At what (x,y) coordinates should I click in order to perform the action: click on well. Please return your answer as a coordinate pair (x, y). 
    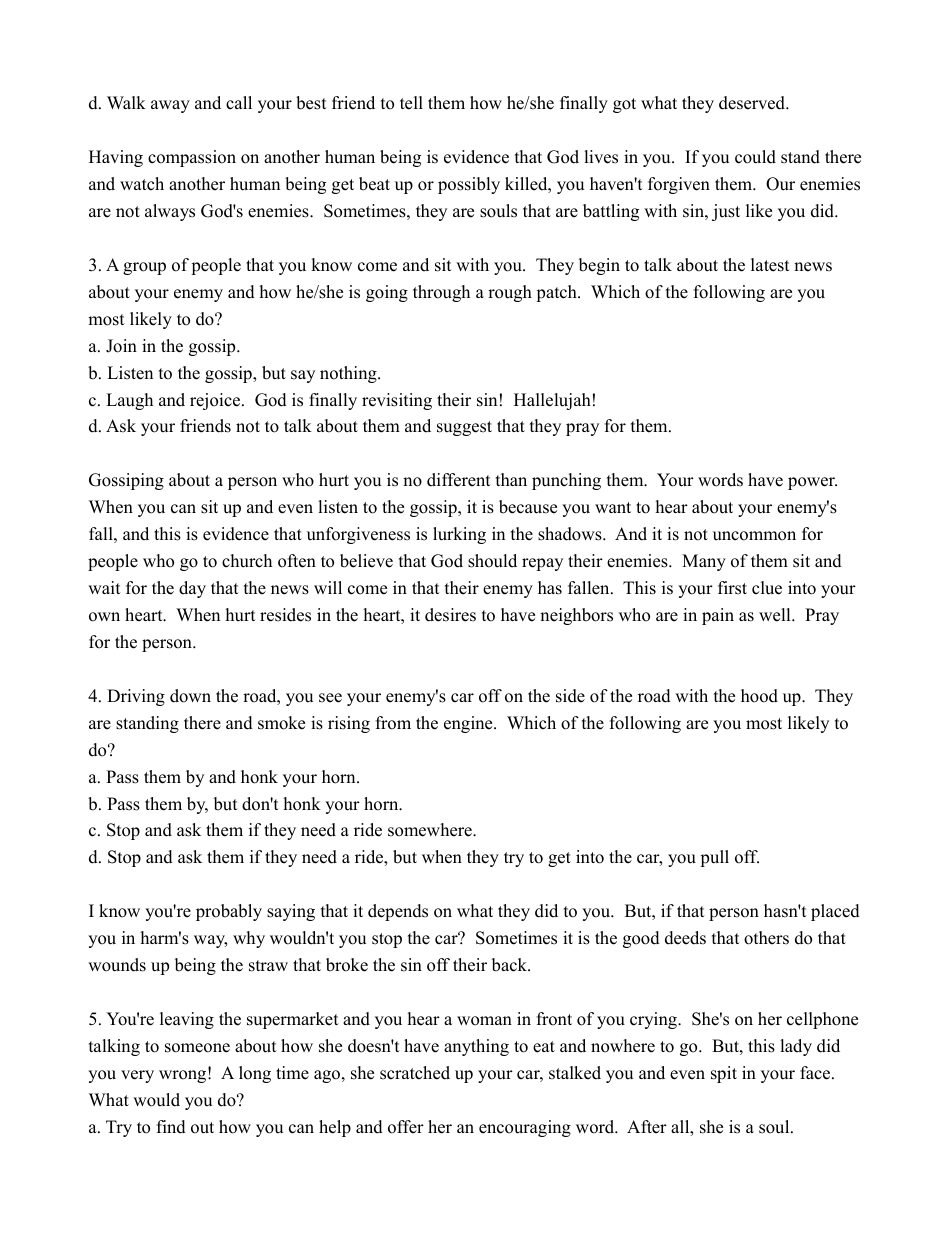
    Looking at the image, I should click on (776, 615).
